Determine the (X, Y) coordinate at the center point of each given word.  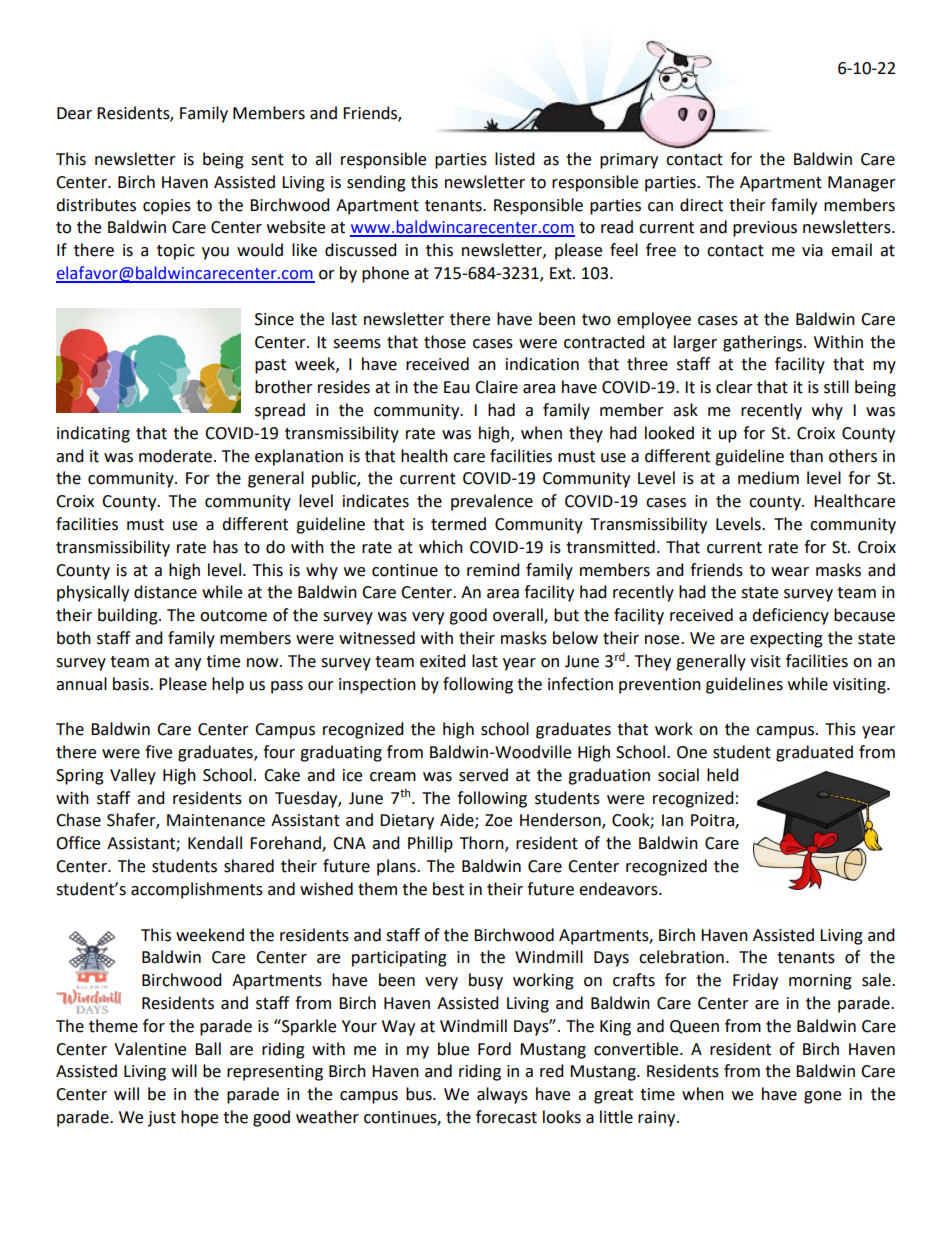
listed (515, 159)
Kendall (215, 843)
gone (822, 1097)
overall (519, 616)
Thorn (483, 844)
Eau (457, 387)
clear (734, 387)
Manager (862, 184)
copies (167, 207)
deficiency (790, 616)
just (162, 1119)
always (502, 1095)
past (270, 366)
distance (165, 592)
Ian (672, 820)
